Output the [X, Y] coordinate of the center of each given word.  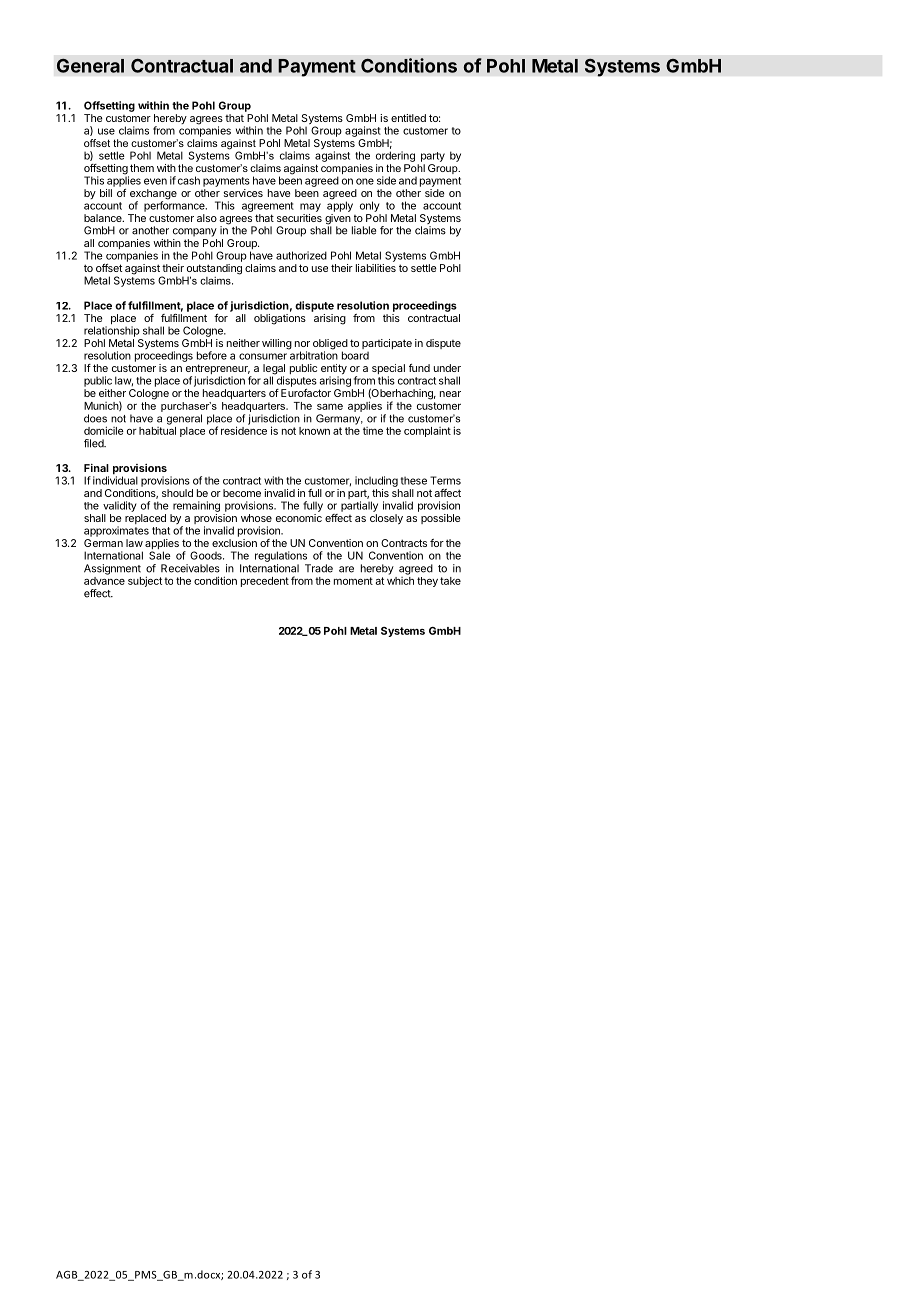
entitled [408, 118]
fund [419, 368]
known [314, 431]
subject [145, 581]
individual [115, 479]
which [400, 579]
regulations [281, 556]
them [142, 168]
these [414, 481]
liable [364, 230]
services [243, 193]
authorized [301, 255]
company [195, 232]
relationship [112, 331]
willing [277, 344]
